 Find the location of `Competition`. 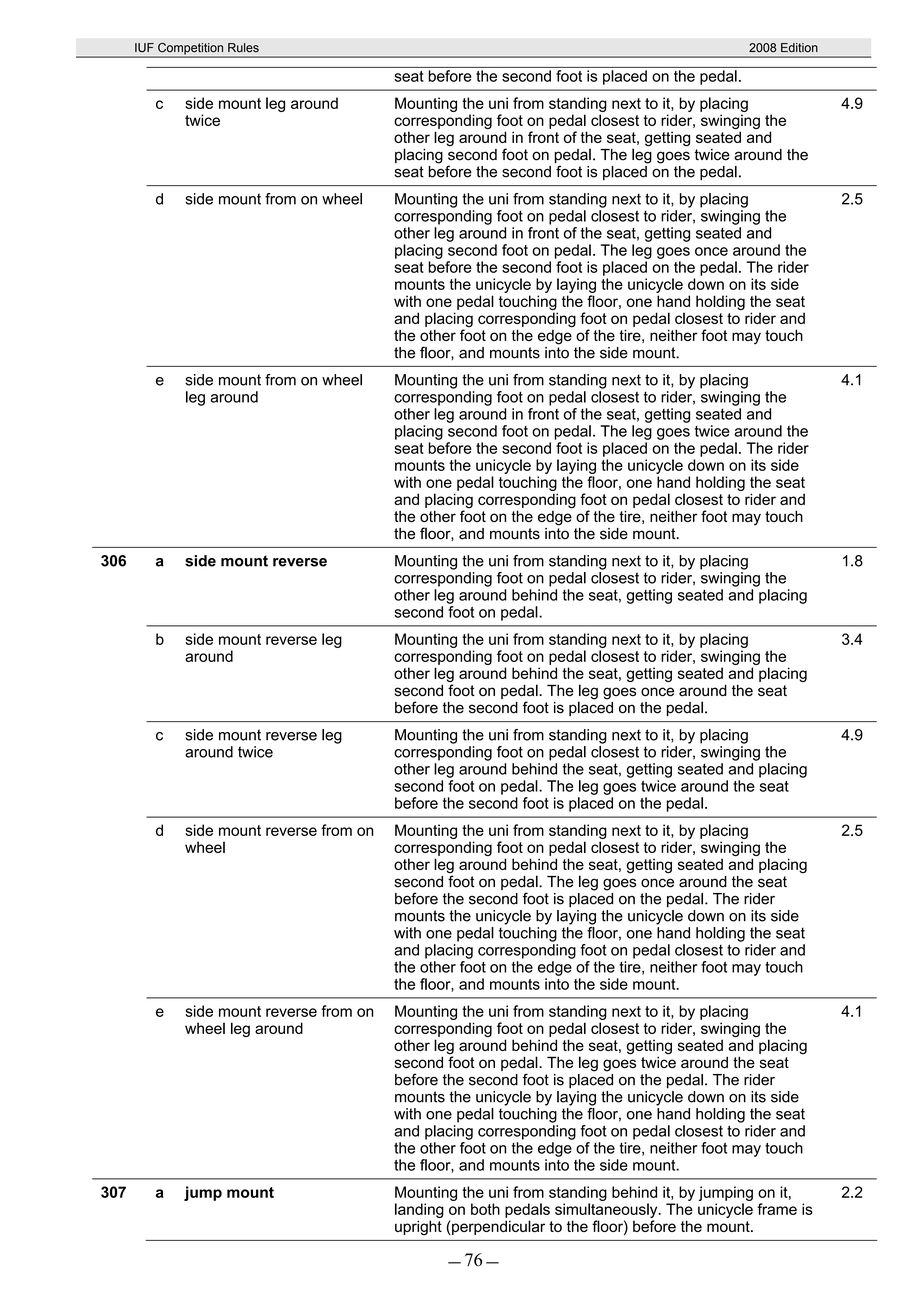

Competition is located at coordinates (191, 50).
